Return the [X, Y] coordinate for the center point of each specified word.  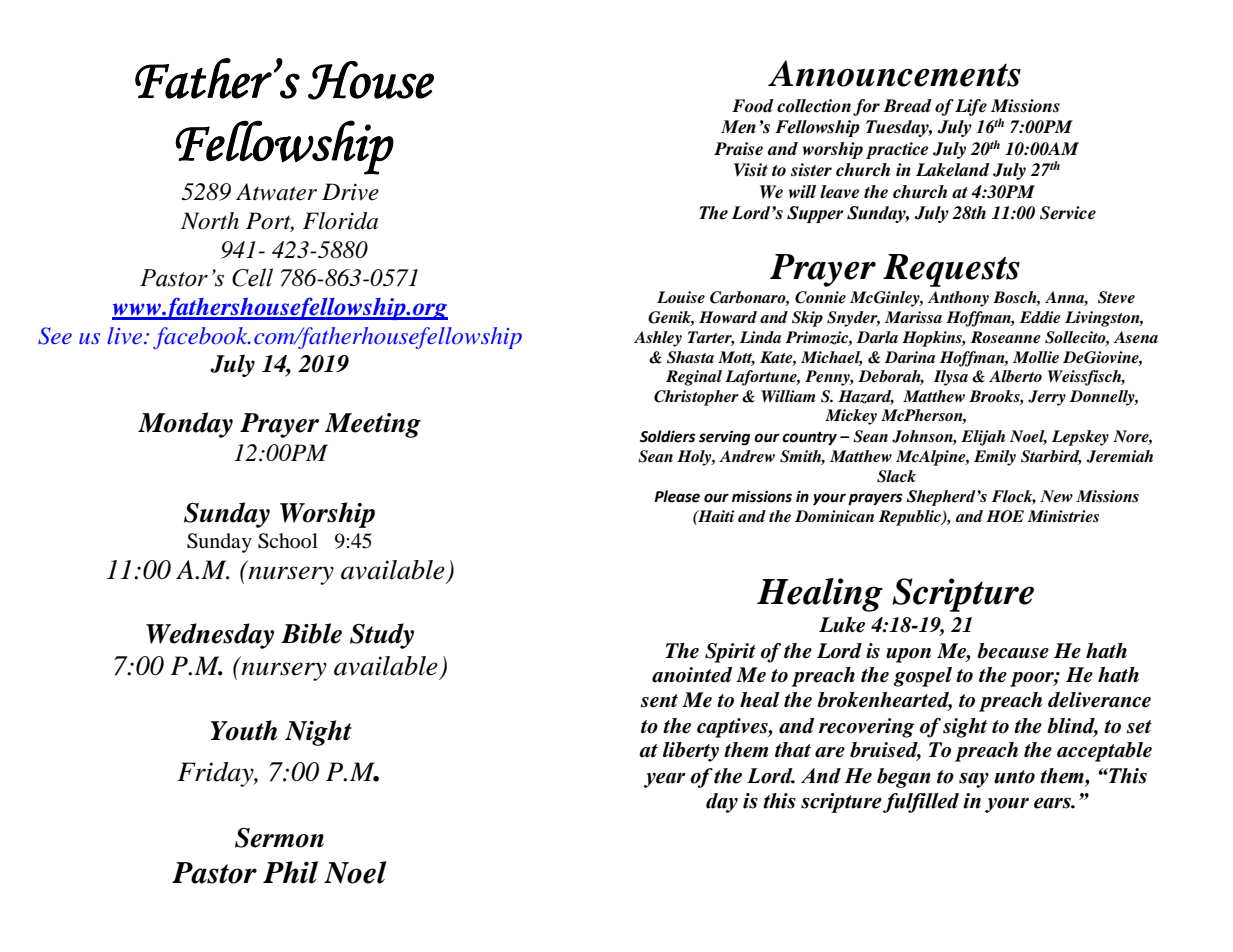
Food [753, 106]
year [664, 780]
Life [971, 107]
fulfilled [921, 803]
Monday [185, 425]
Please [677, 496]
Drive [350, 192]
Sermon [279, 838]
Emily [995, 458]
